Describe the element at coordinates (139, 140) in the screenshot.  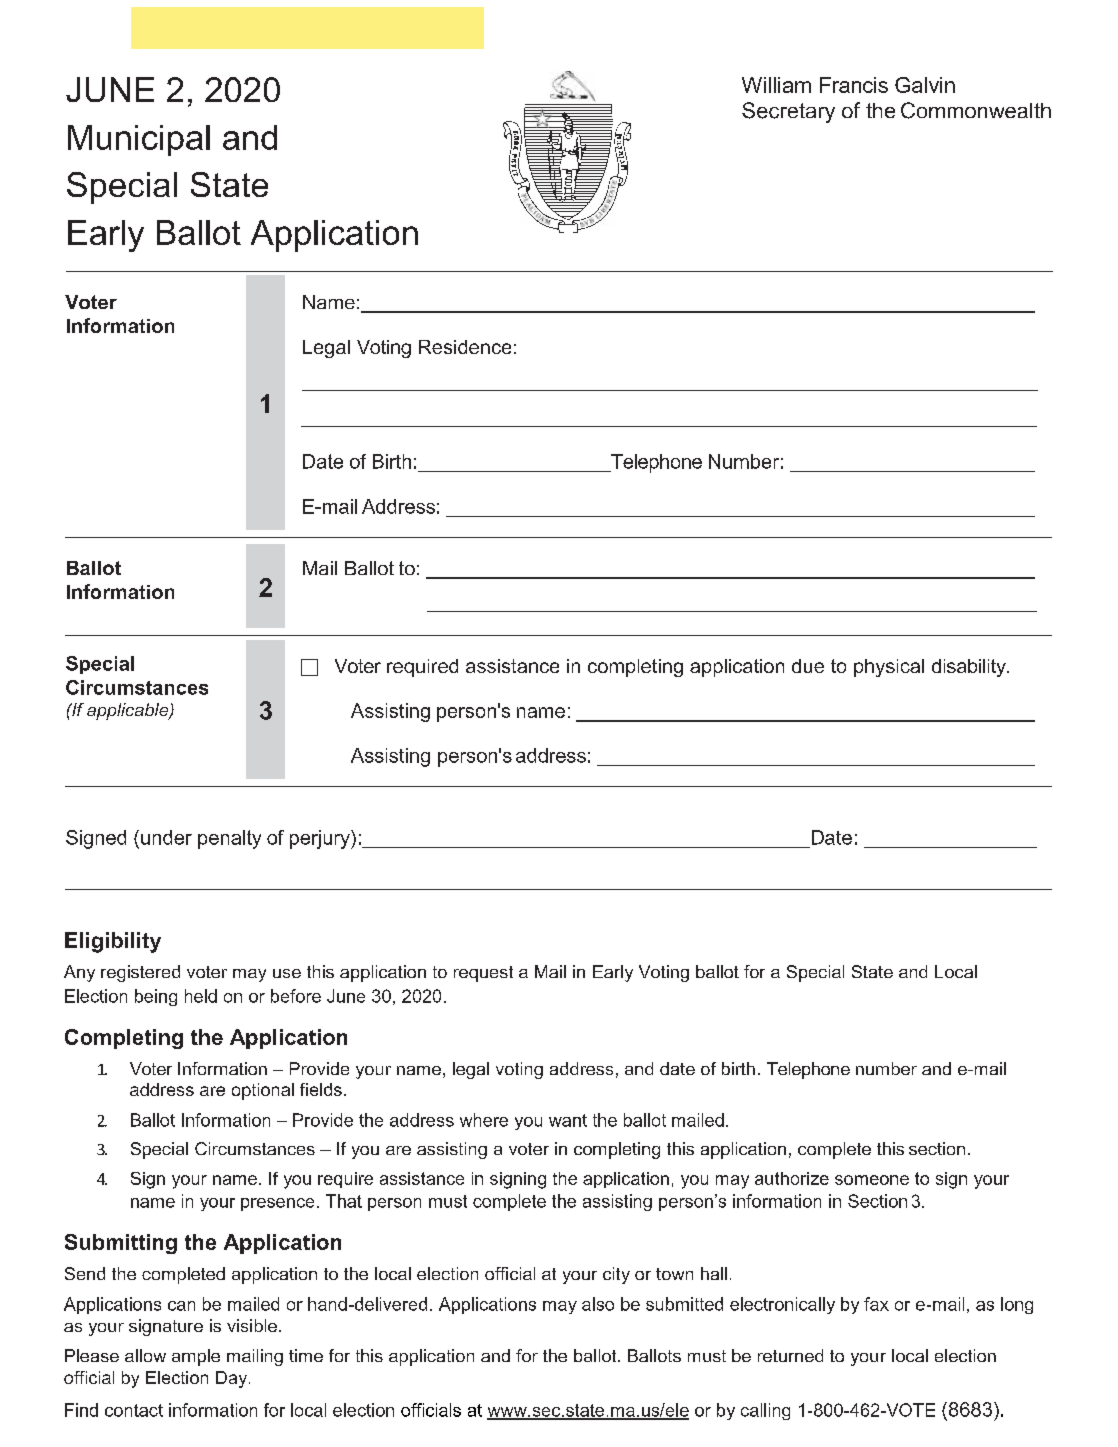
I see `Municipal` at that location.
